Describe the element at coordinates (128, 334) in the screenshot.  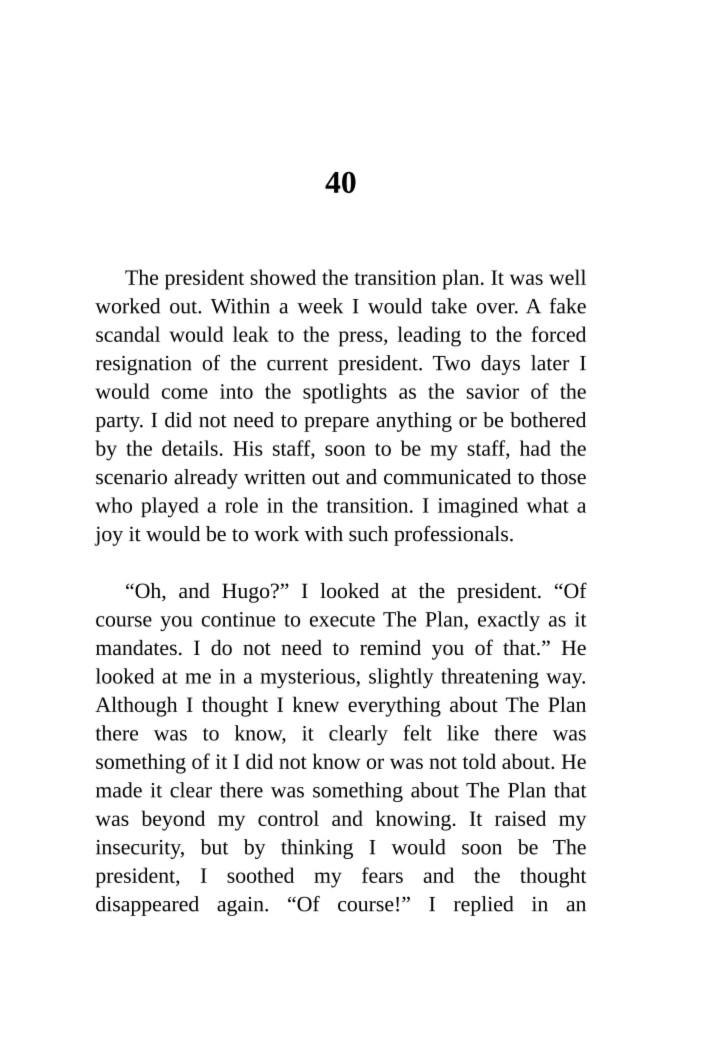
I see `scandal` at that location.
